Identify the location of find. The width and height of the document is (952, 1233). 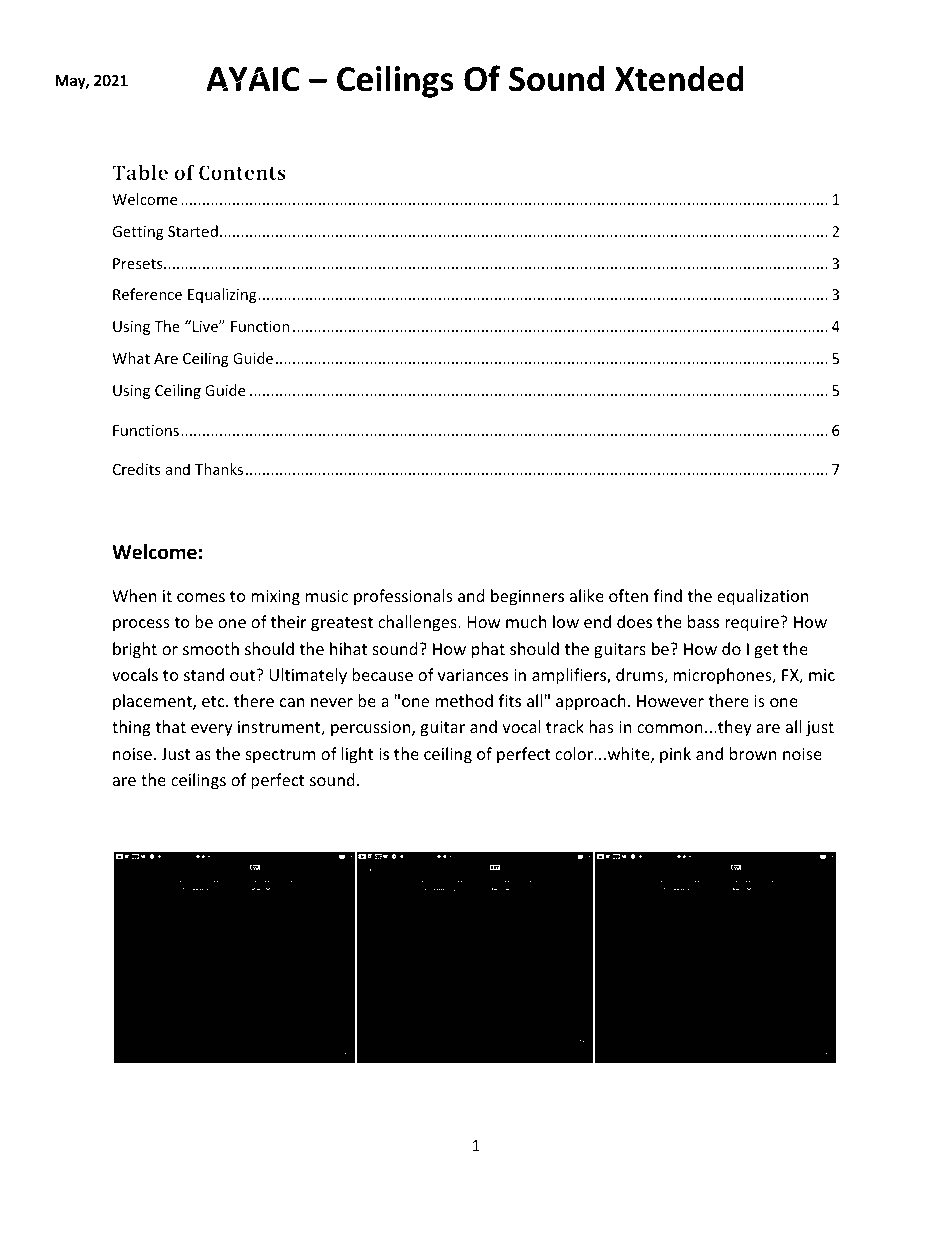
(668, 595).
